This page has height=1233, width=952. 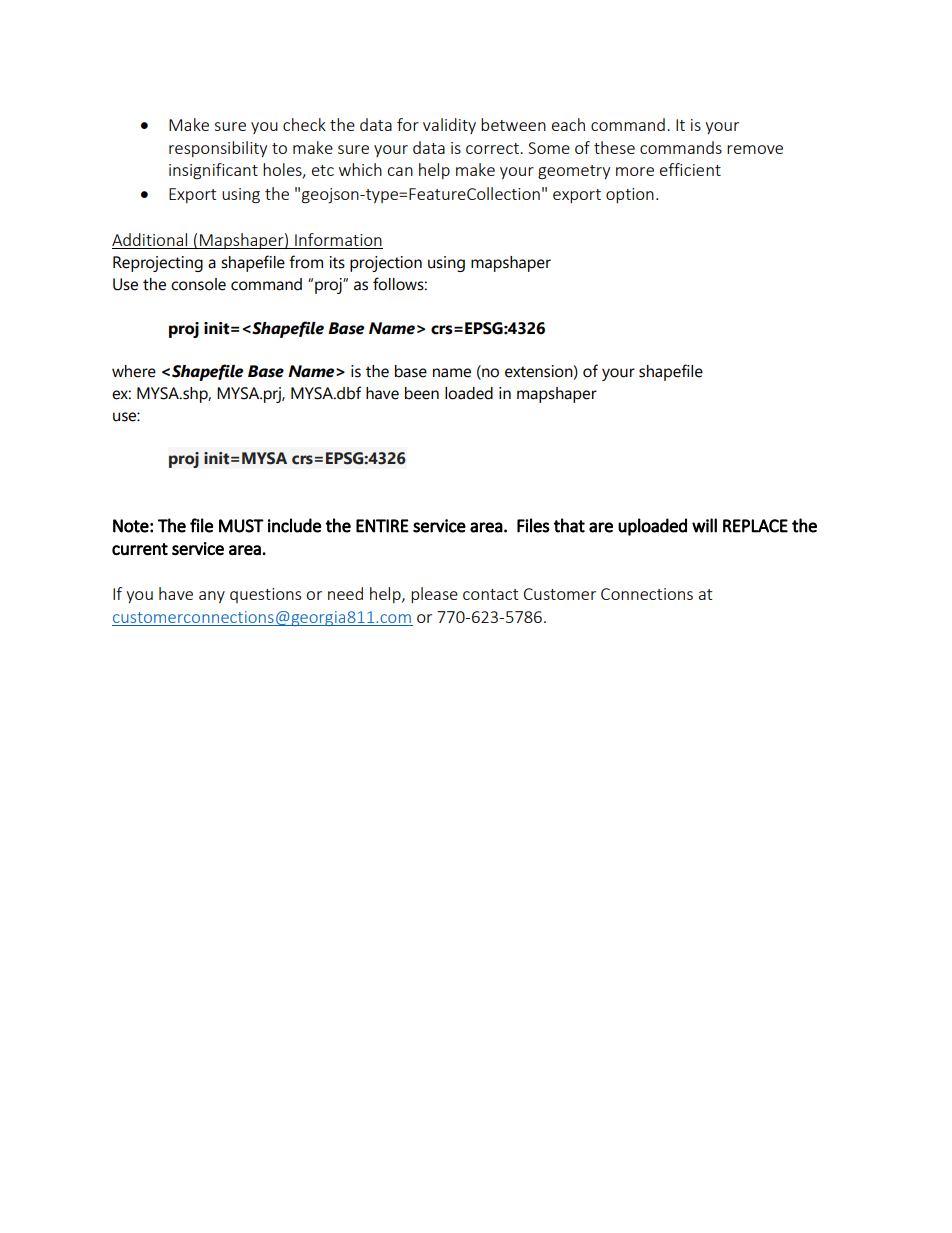 What do you see at coordinates (422, 393) in the page?
I see `been` at bounding box center [422, 393].
